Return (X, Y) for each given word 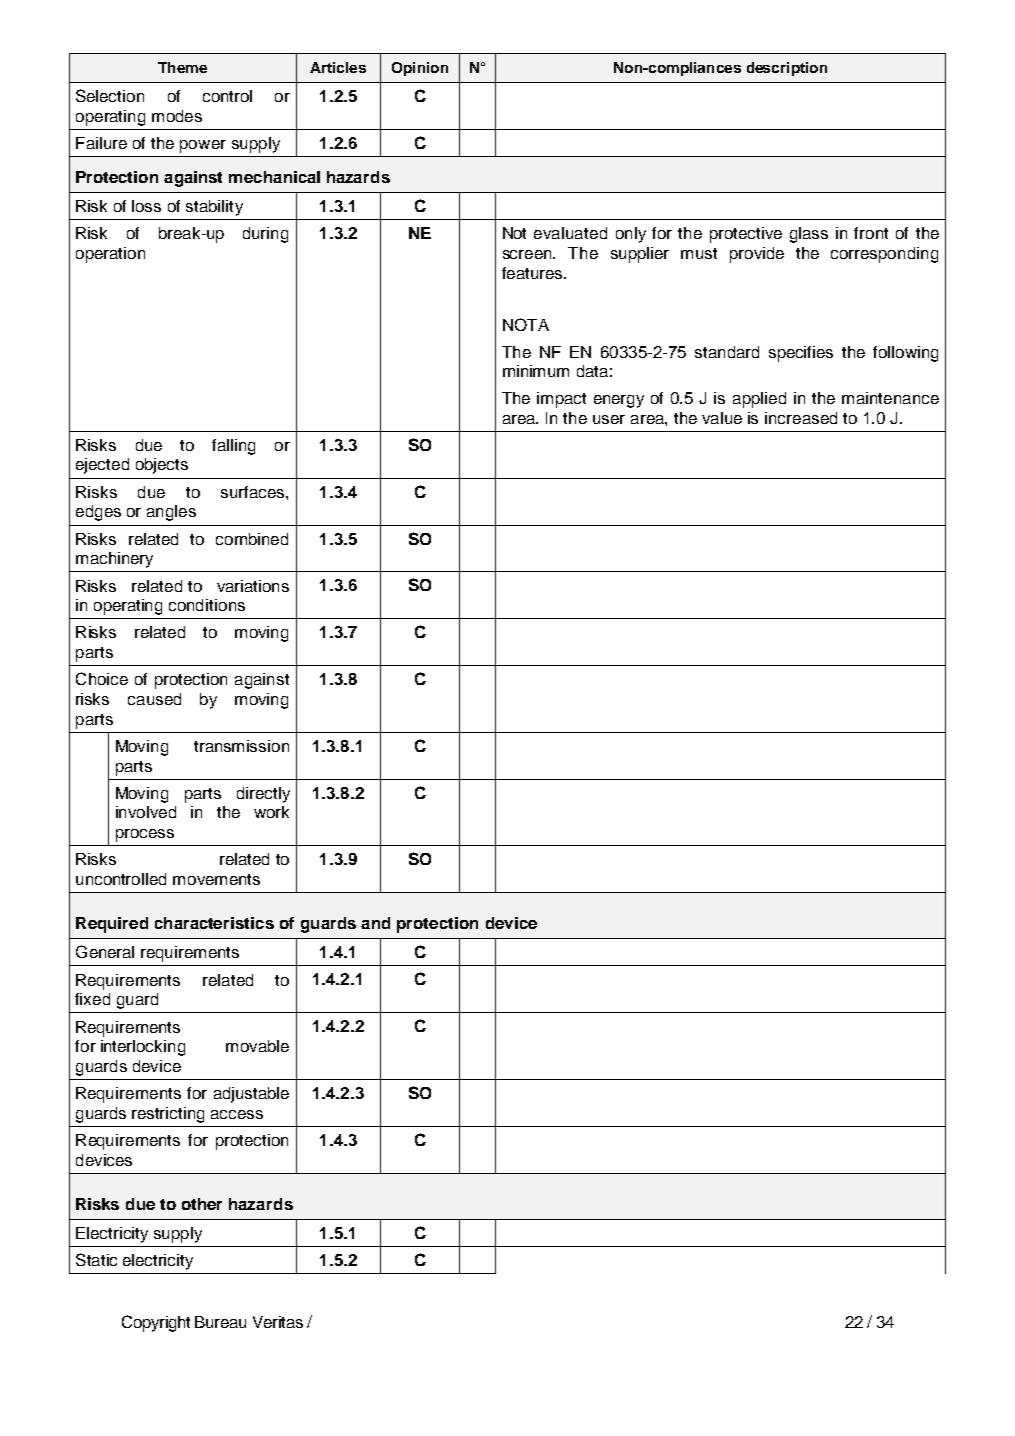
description (787, 69)
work (271, 812)
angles (171, 513)
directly (263, 795)
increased (801, 418)
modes (177, 116)
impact (561, 400)
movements (216, 879)
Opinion (420, 69)
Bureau (220, 1322)
